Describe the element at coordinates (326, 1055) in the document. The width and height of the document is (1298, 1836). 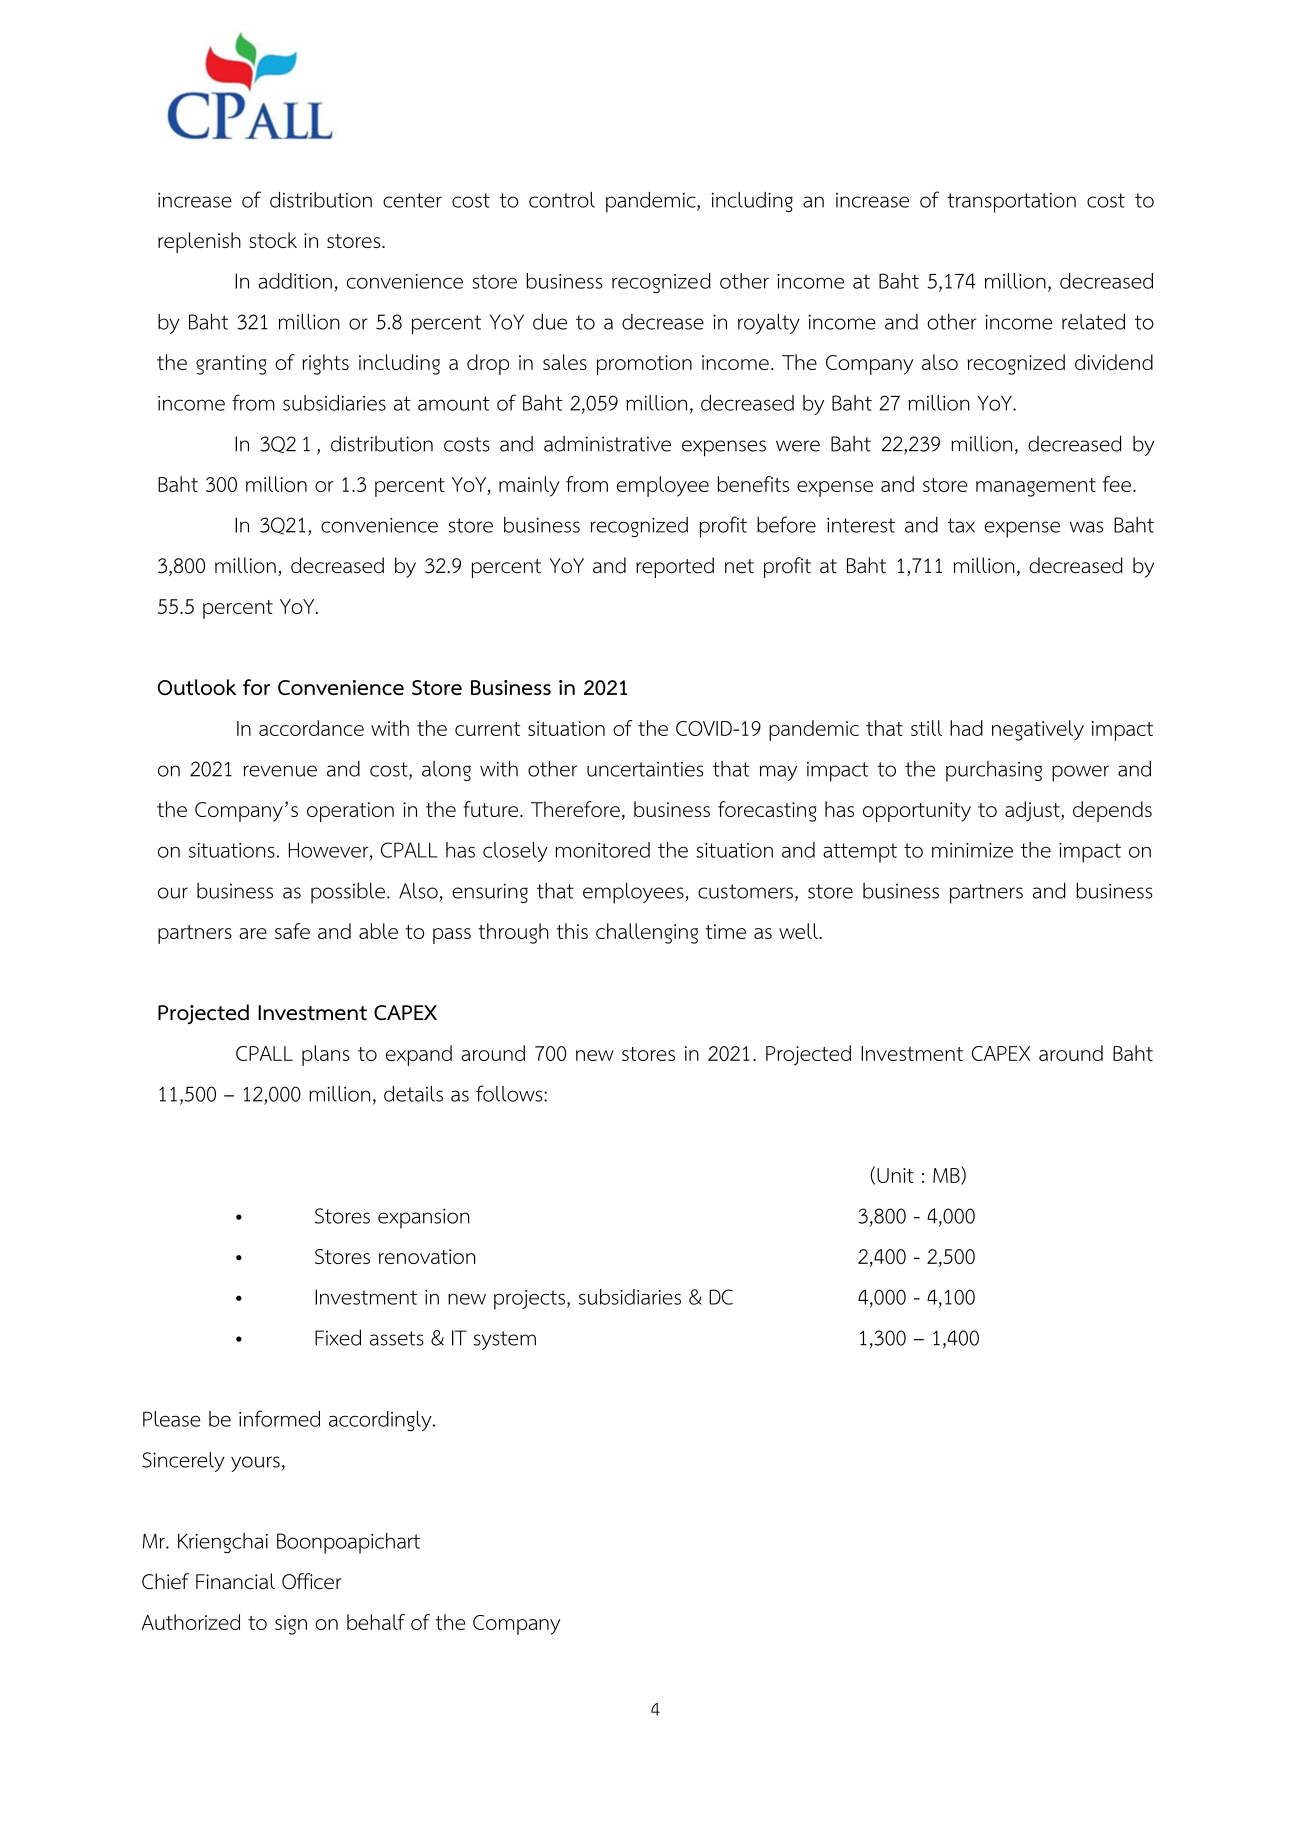
I see `plans` at that location.
